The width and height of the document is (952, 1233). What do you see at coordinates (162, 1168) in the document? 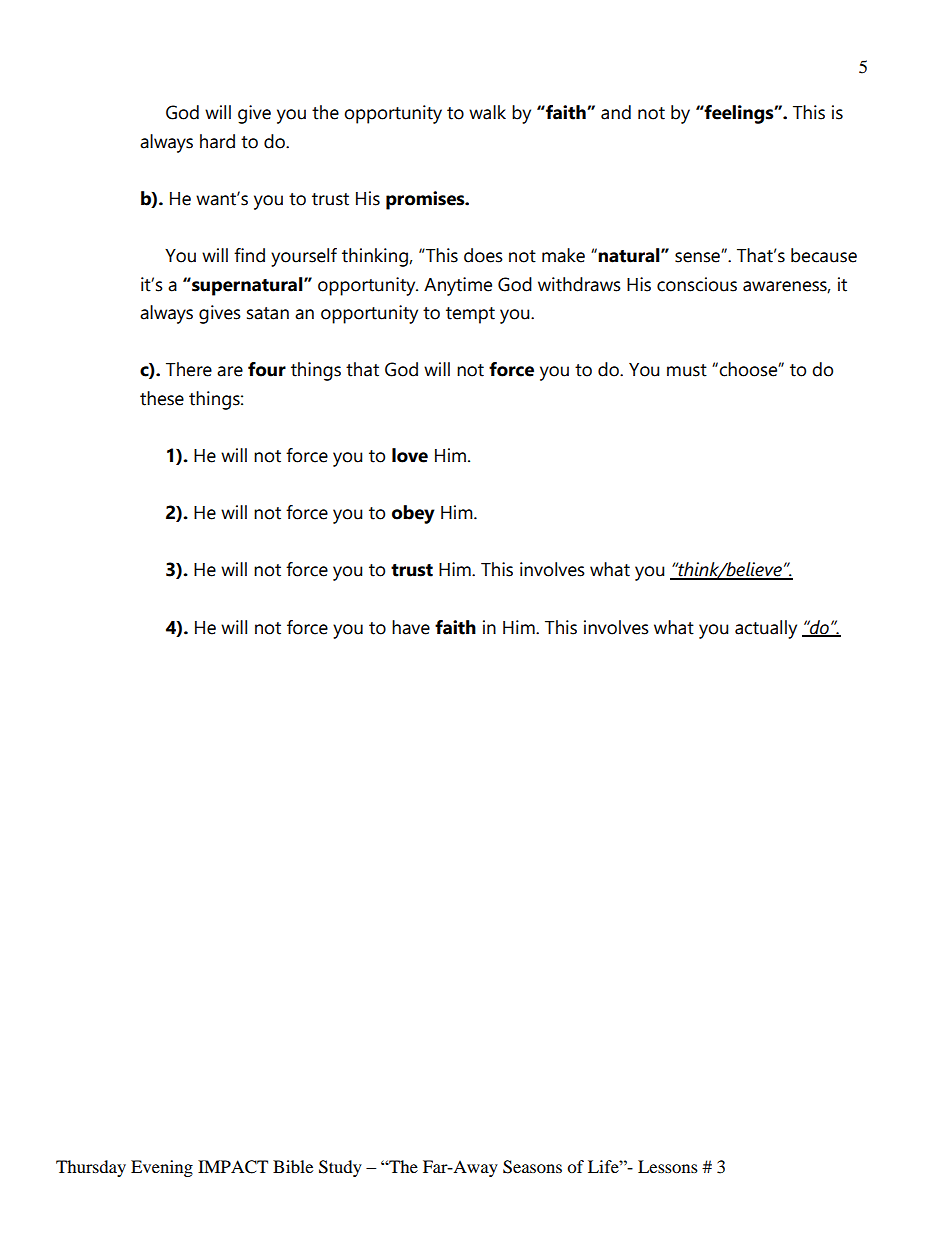
I see `Evening` at bounding box center [162, 1168].
